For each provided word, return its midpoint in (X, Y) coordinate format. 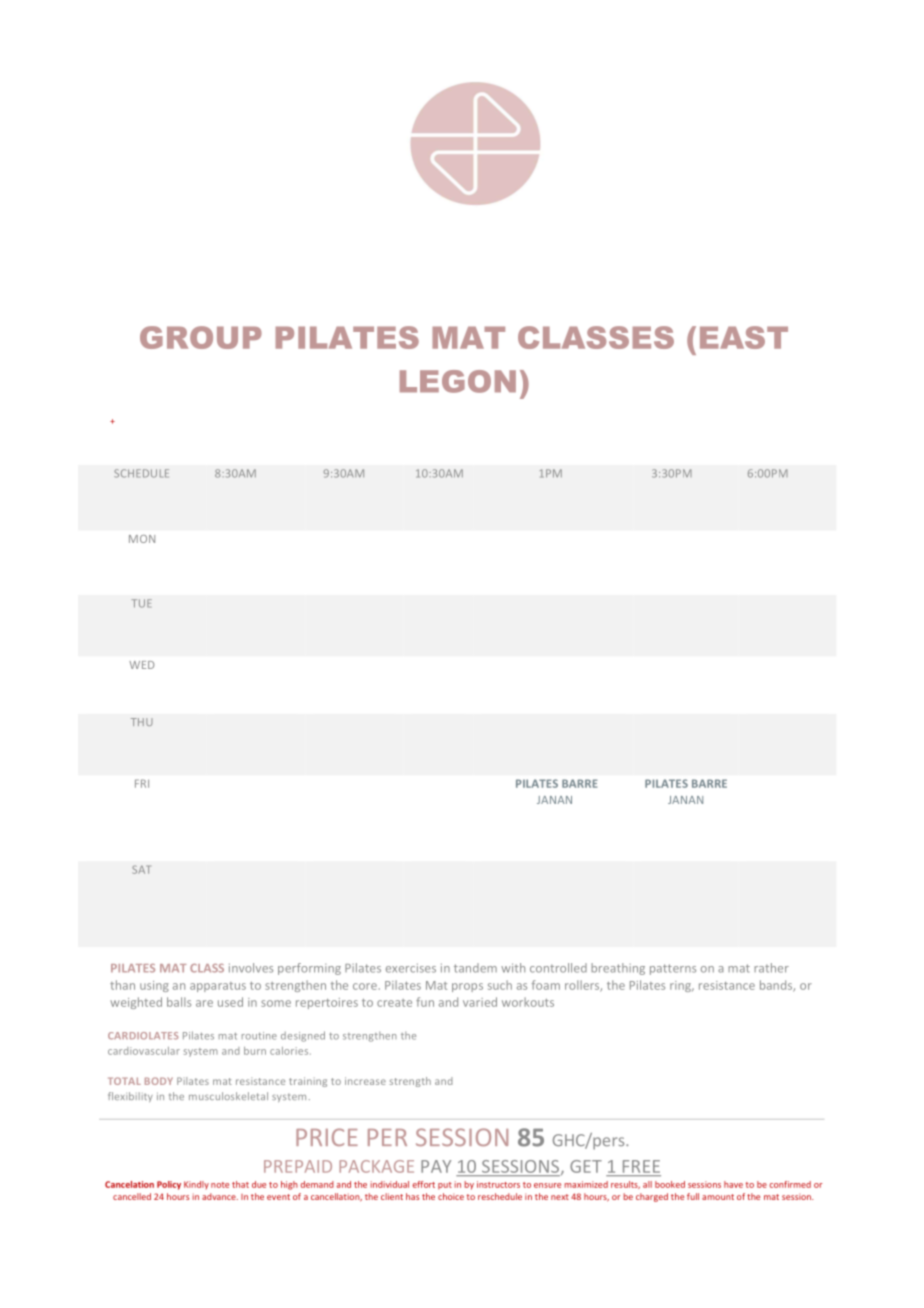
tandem (475, 968)
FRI (142, 783)
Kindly (196, 1185)
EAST (744, 337)
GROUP (201, 337)
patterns (673, 969)
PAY (436, 1166)
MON (142, 539)
